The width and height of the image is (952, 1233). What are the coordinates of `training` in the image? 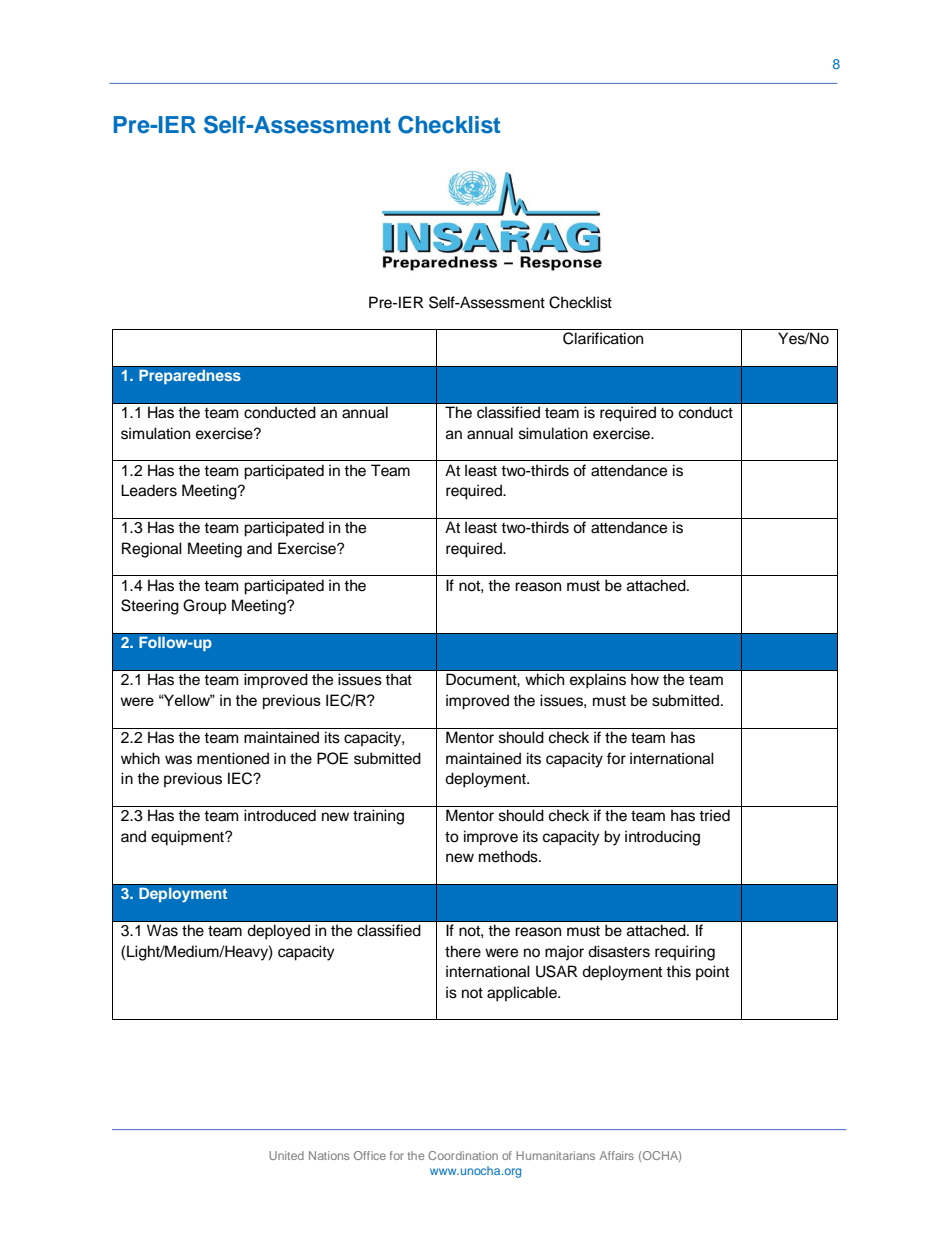 It's located at (378, 817).
